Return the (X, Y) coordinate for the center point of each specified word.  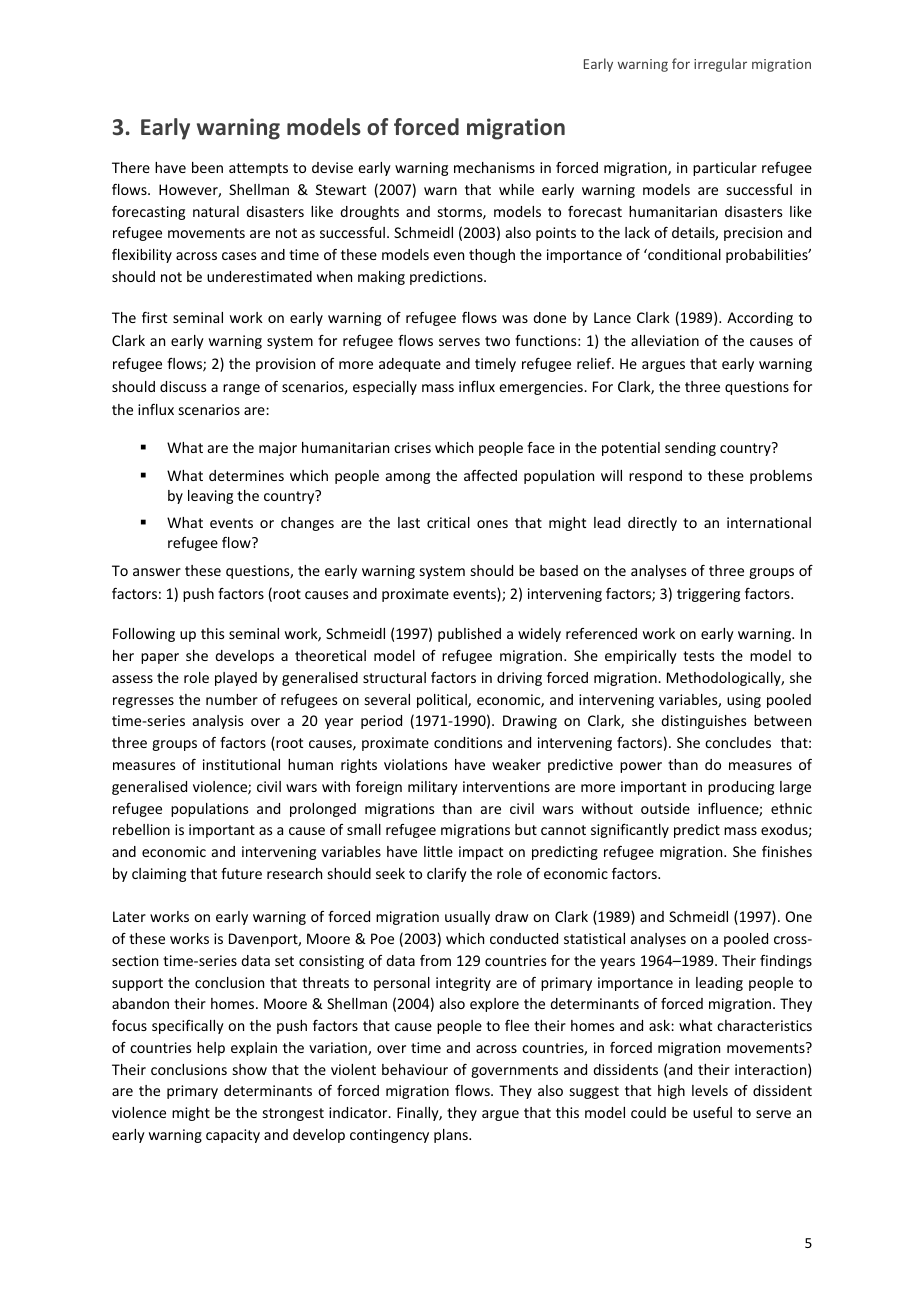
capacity (233, 1136)
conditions (468, 742)
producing (741, 788)
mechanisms (494, 167)
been (207, 167)
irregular (720, 65)
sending (690, 449)
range (241, 389)
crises (412, 447)
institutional (241, 764)
